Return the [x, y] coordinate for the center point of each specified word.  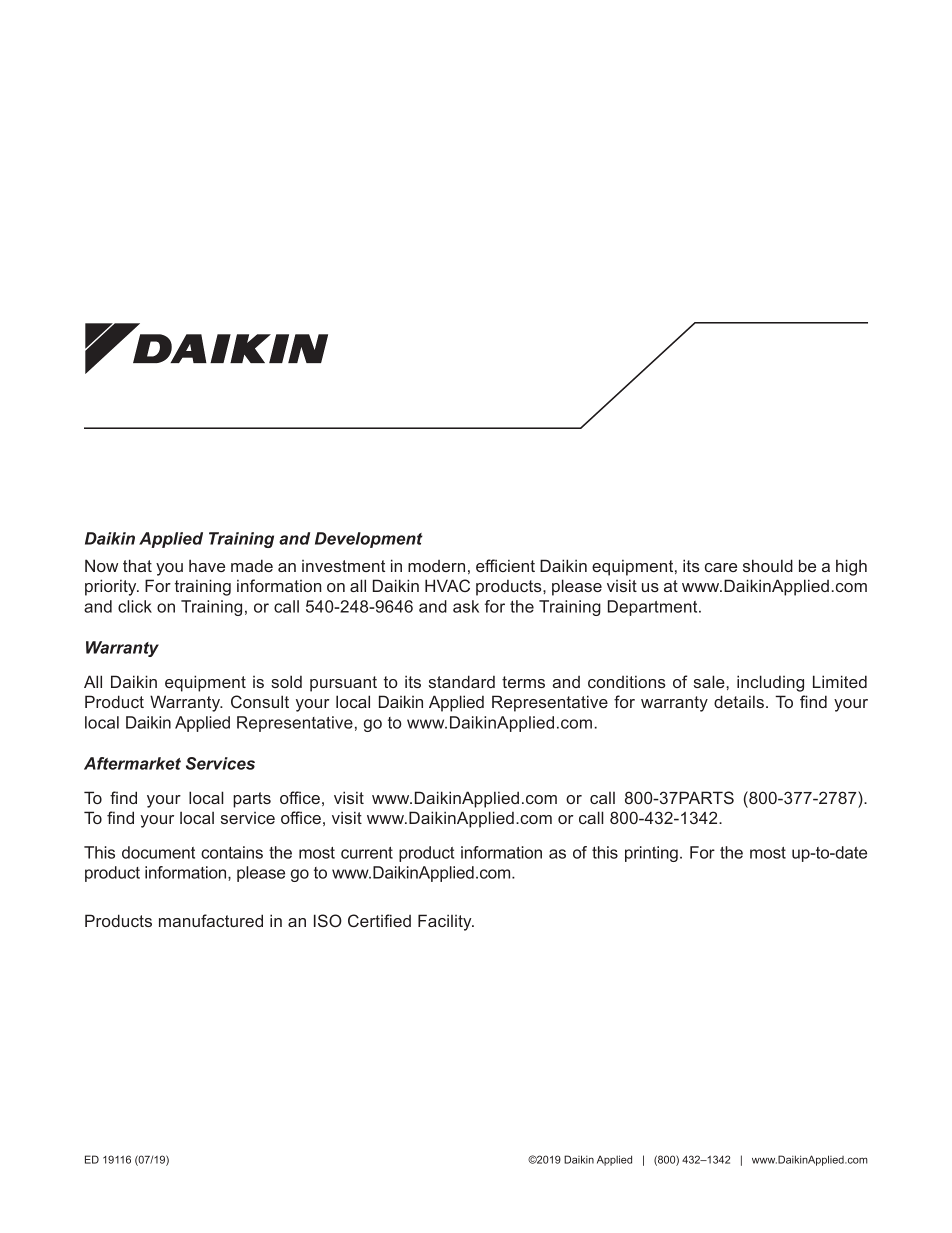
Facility [446, 922]
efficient [505, 565]
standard [462, 681]
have [207, 565]
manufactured [211, 920]
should [768, 565]
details [739, 701]
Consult [260, 701]
